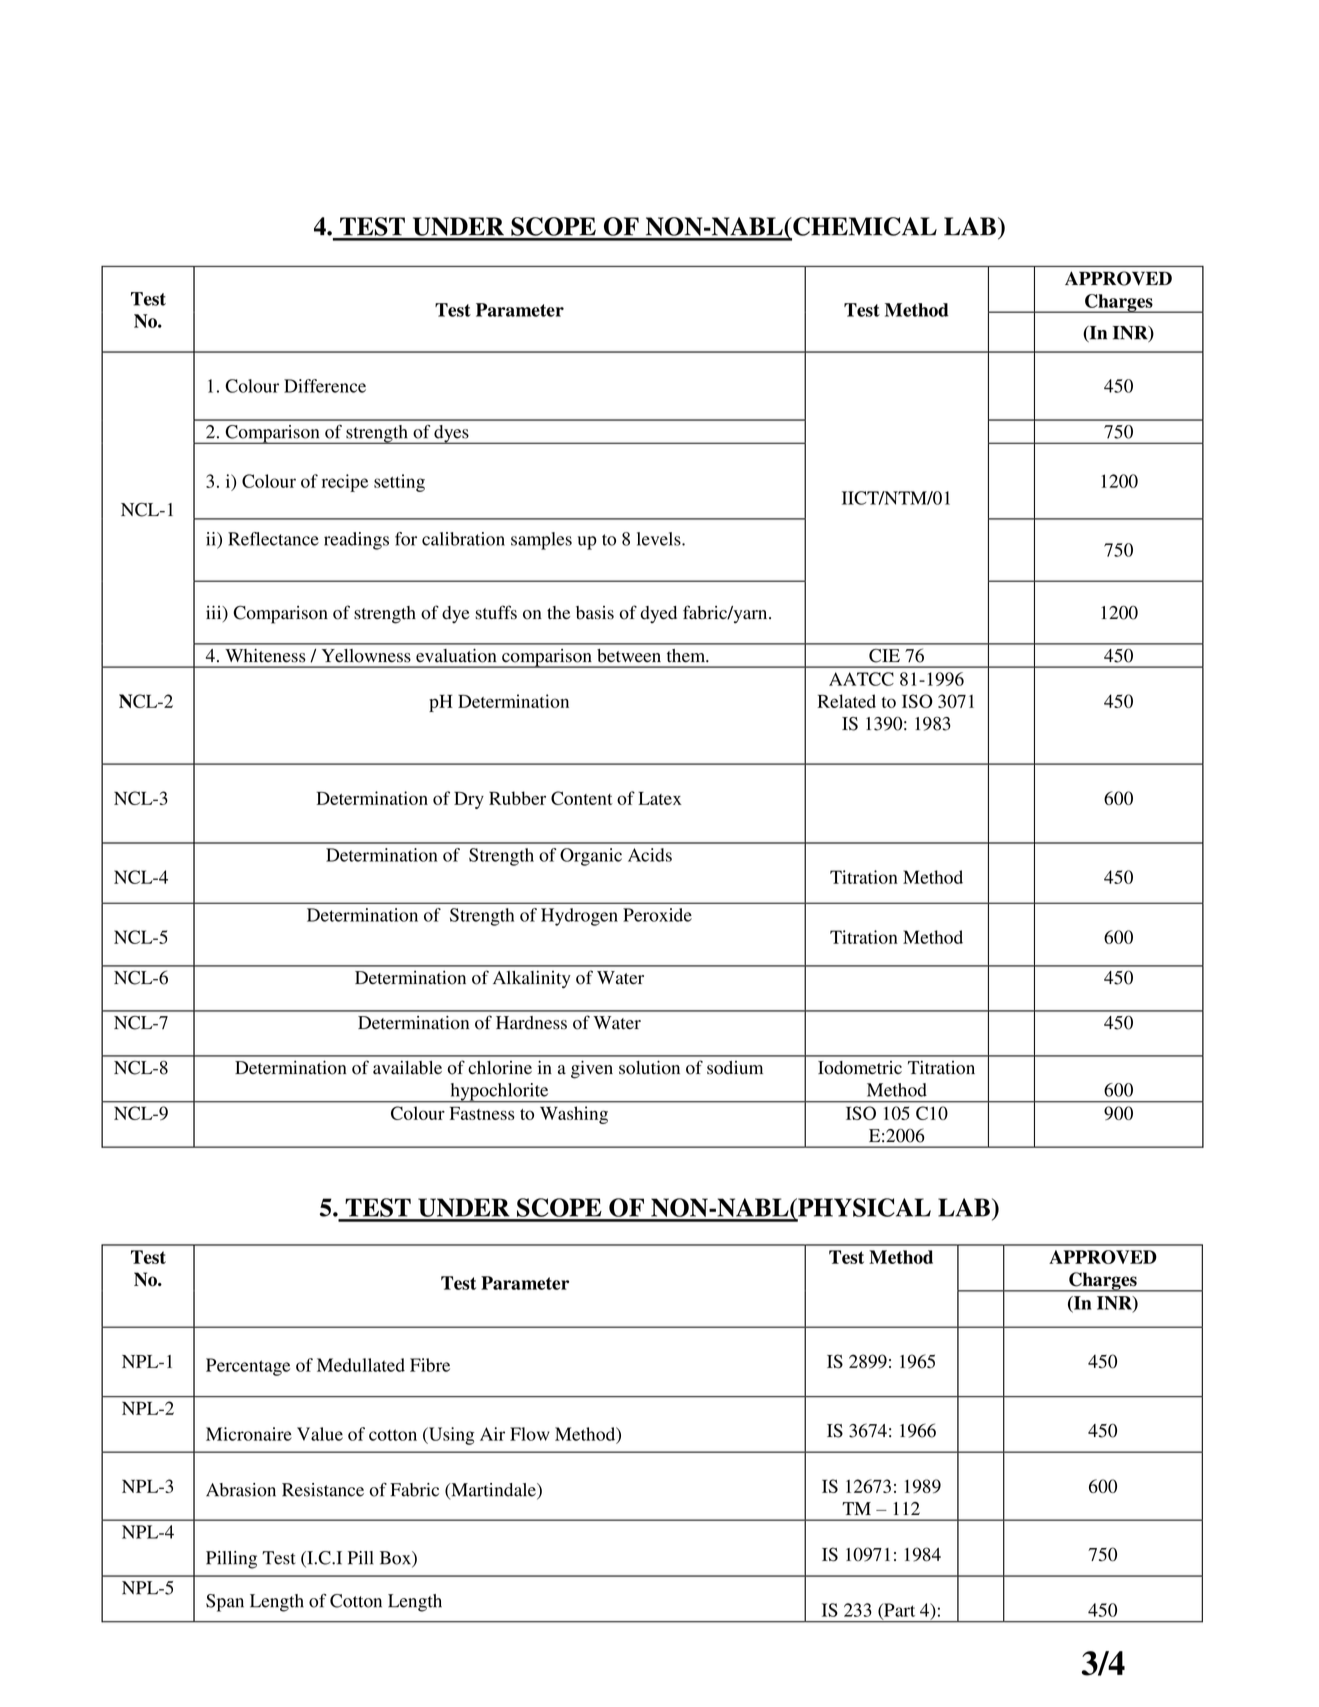  What do you see at coordinates (407, 1068) in the document?
I see `available` at bounding box center [407, 1068].
